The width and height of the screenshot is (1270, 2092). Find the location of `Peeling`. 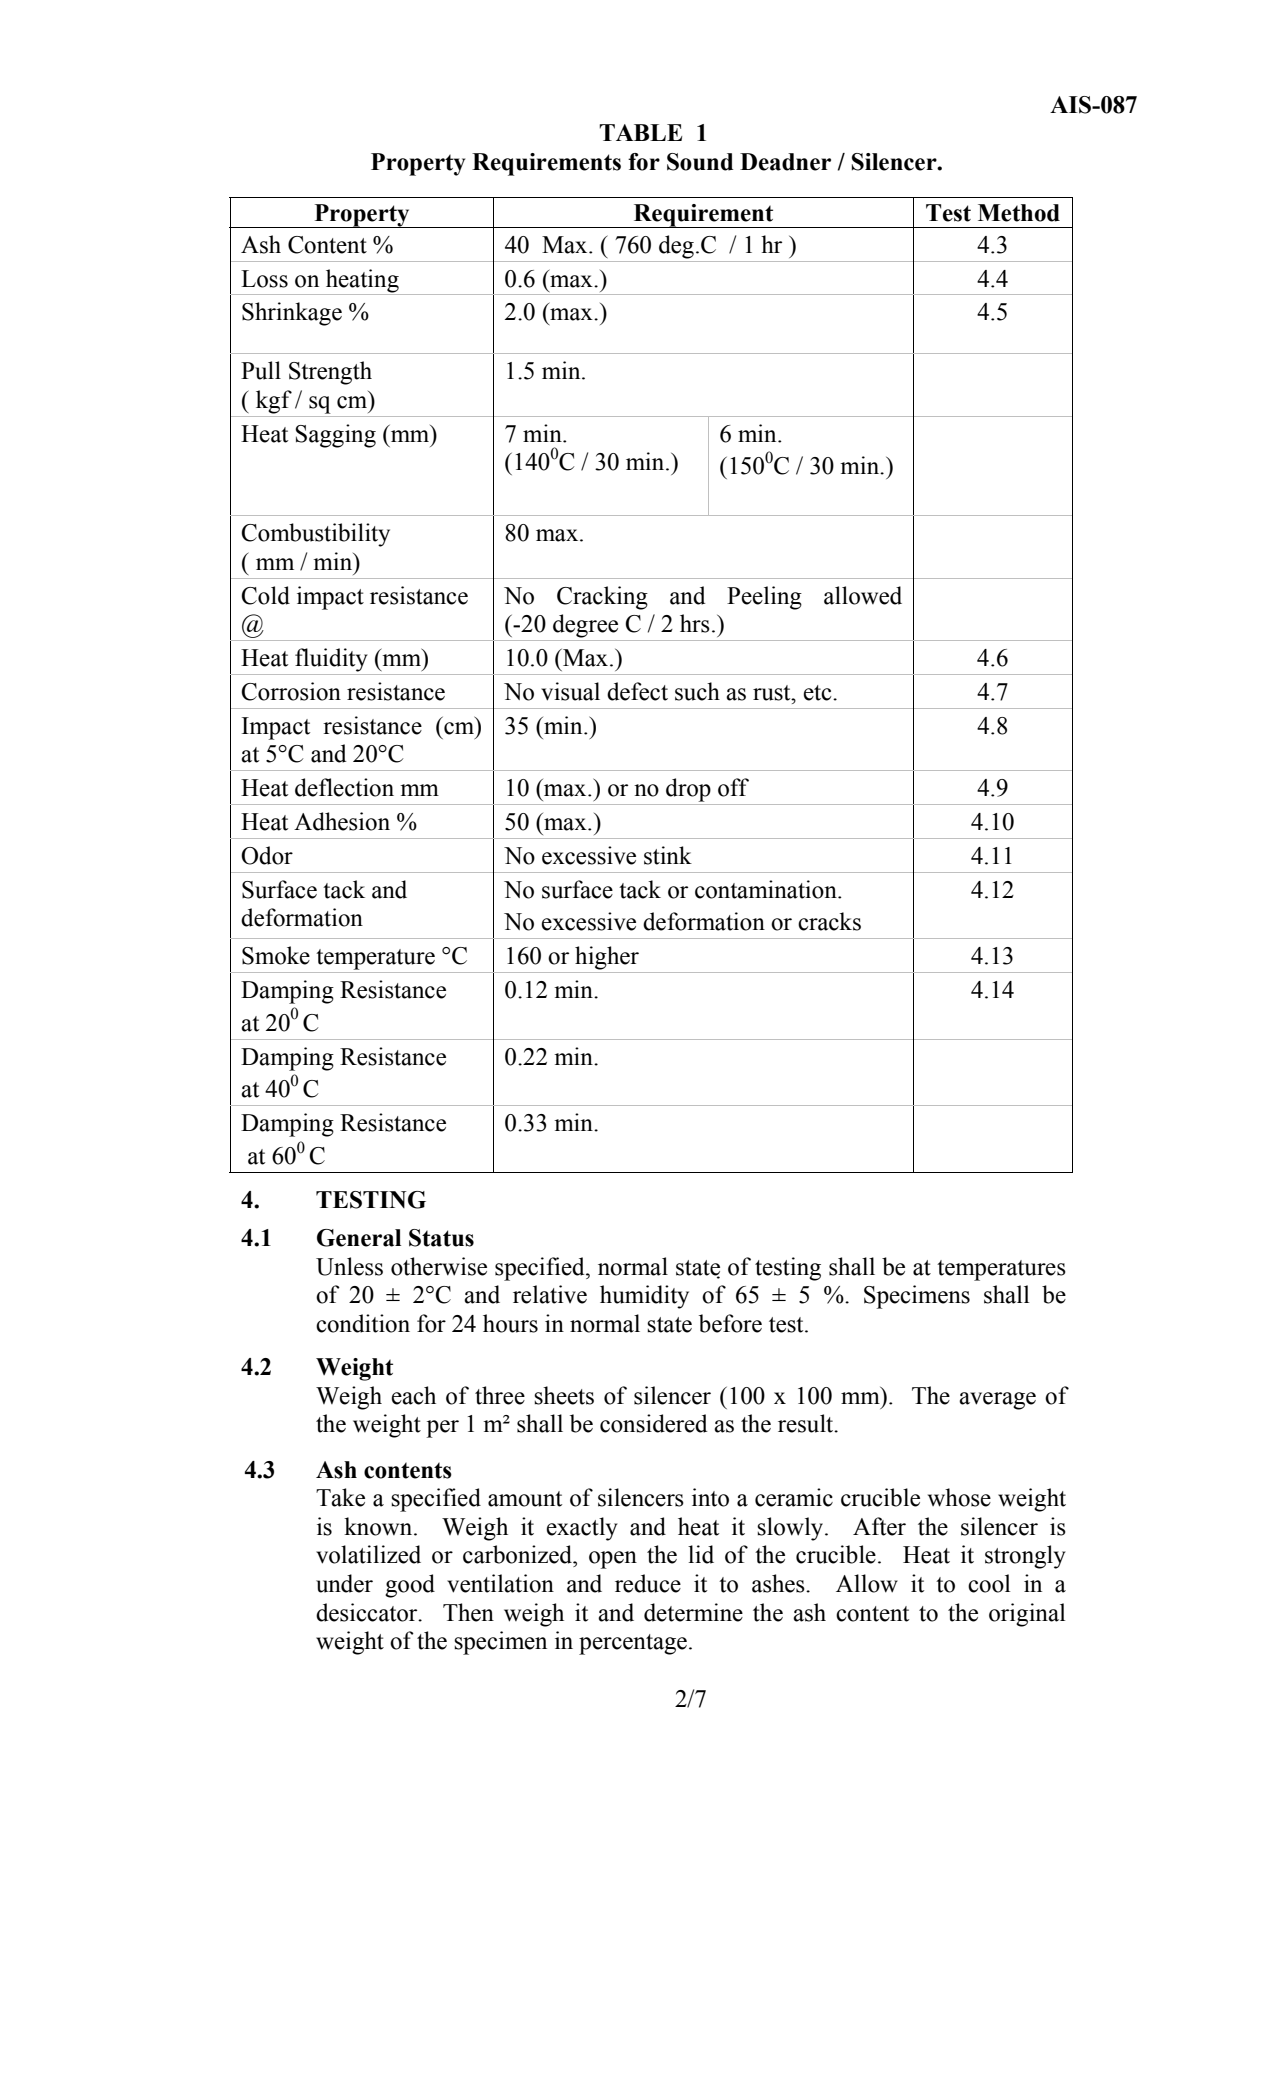

Peeling is located at coordinates (764, 598).
